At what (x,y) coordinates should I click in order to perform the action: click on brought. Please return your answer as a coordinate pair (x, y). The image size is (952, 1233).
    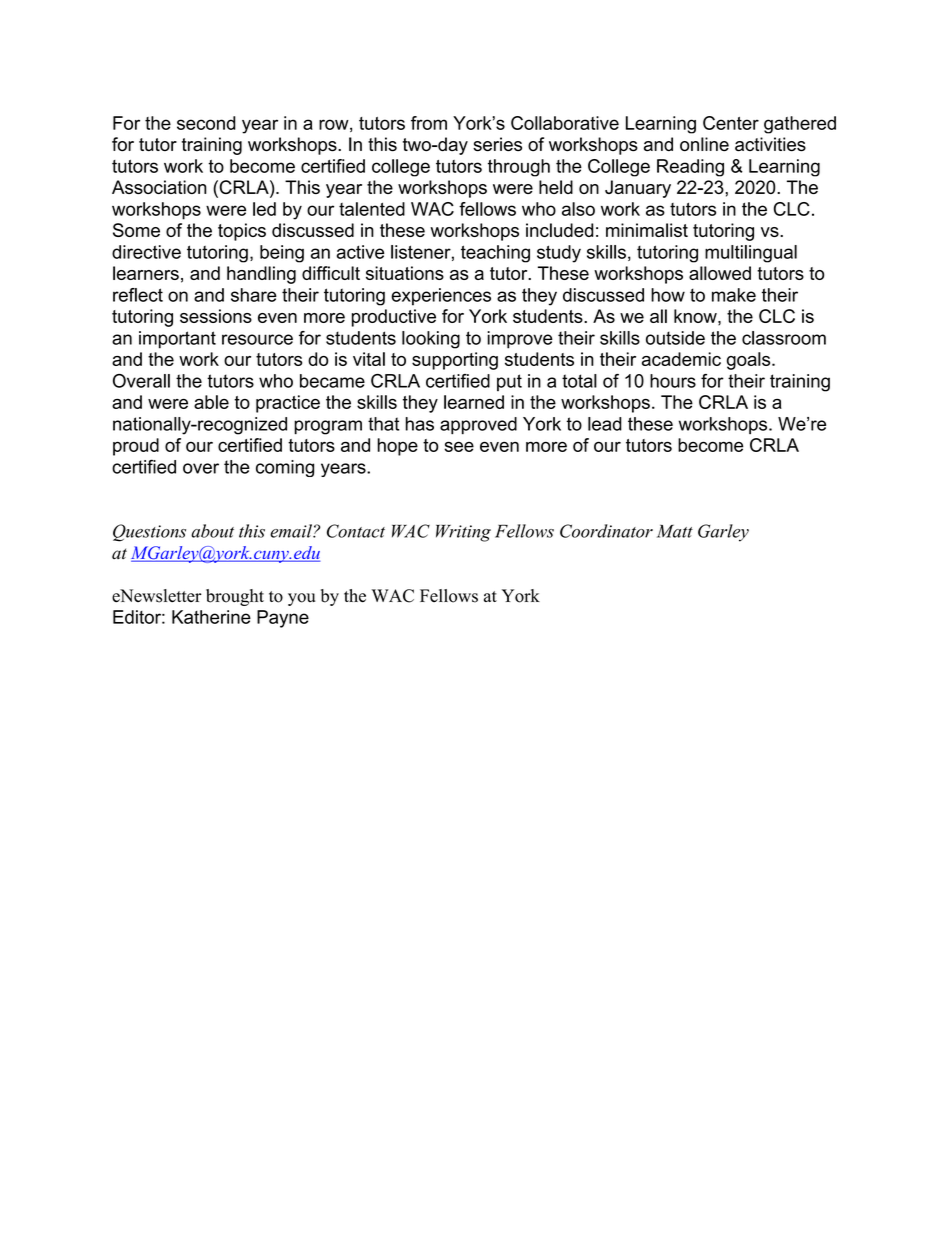
    Looking at the image, I should click on (235, 597).
